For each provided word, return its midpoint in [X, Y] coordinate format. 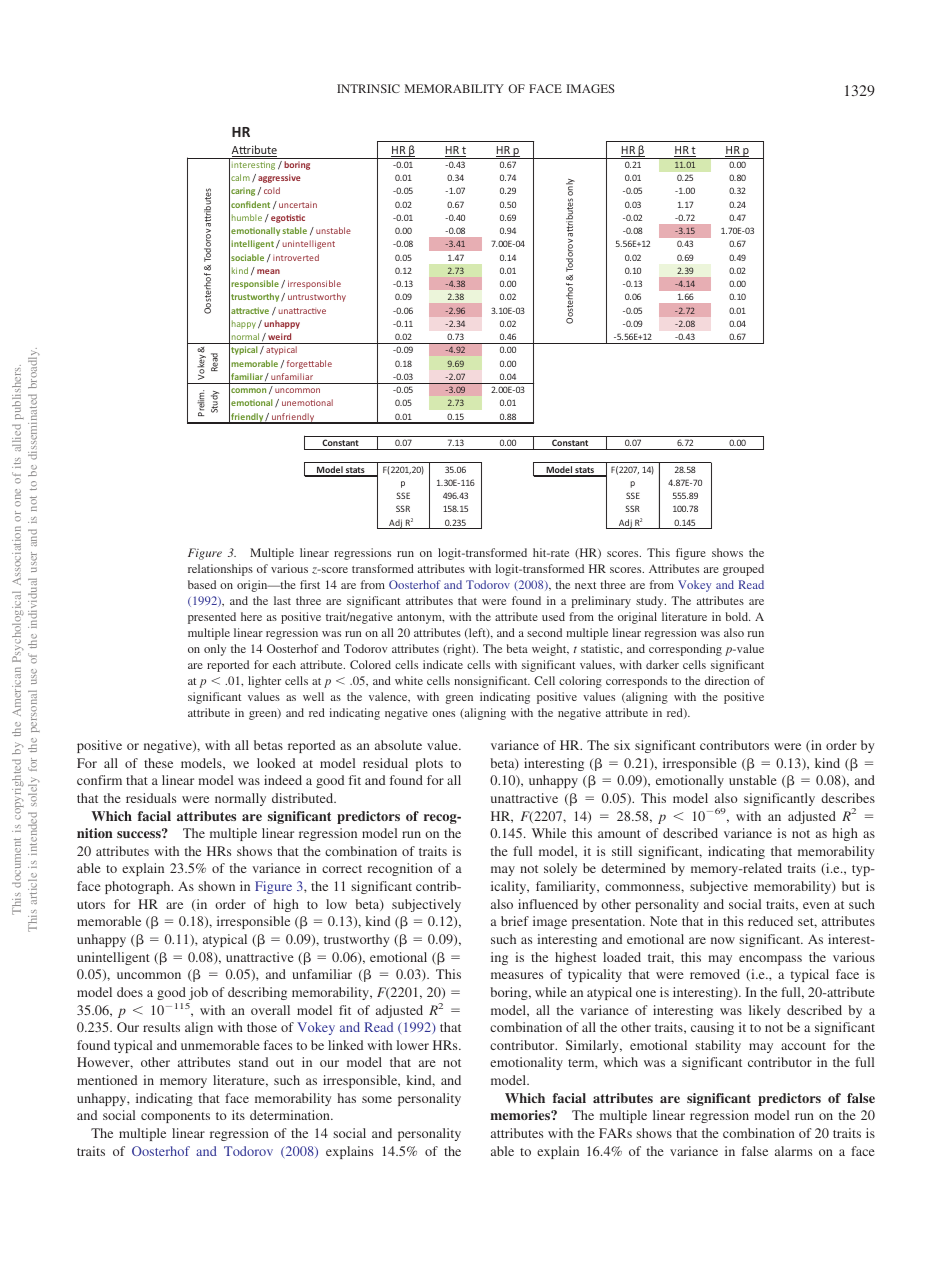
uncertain [298, 205]
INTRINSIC [368, 88]
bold [737, 616]
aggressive [279, 178]
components [175, 1117]
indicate [443, 664]
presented [212, 618]
